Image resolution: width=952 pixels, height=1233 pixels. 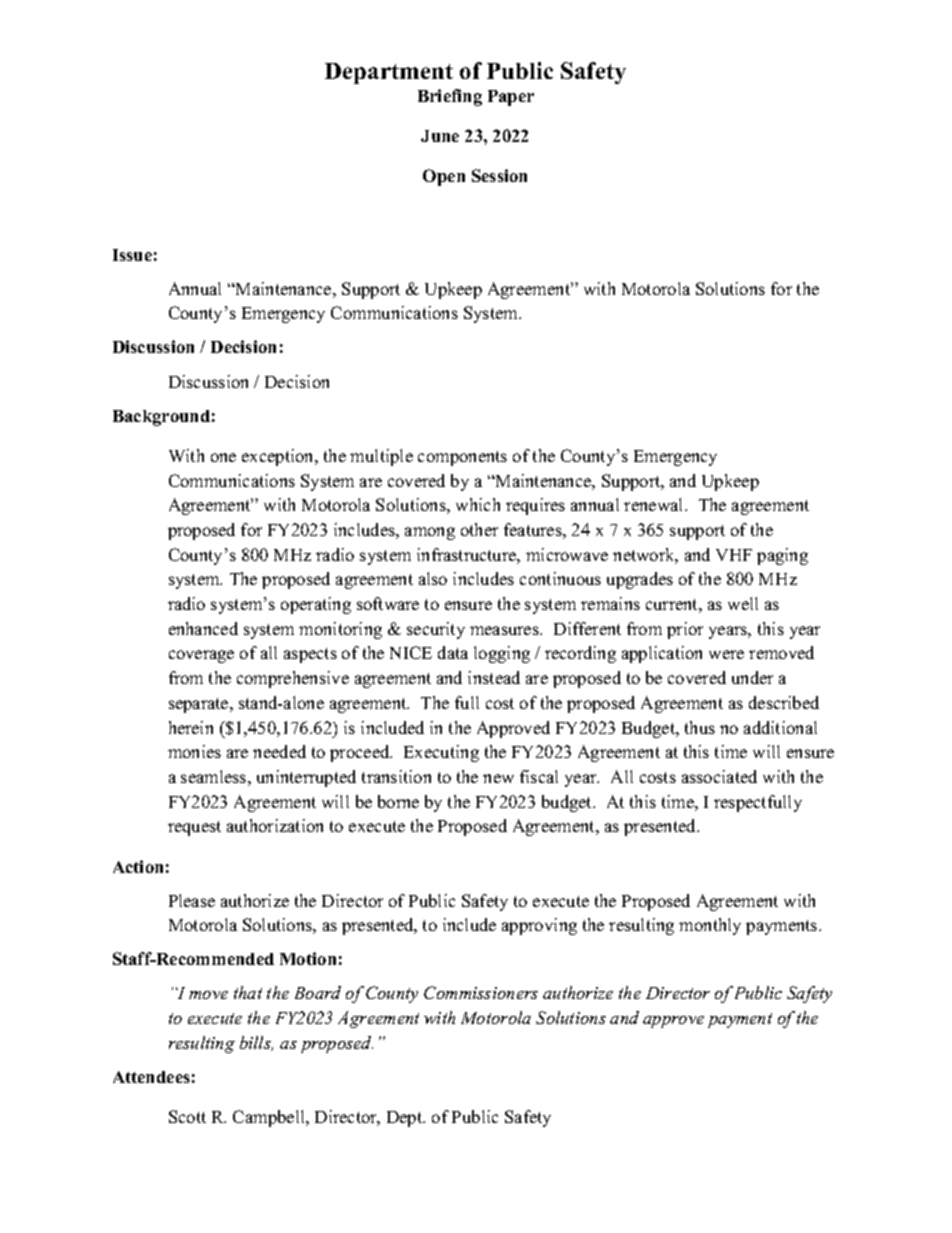 What do you see at coordinates (194, 751) in the image?
I see `monies` at bounding box center [194, 751].
